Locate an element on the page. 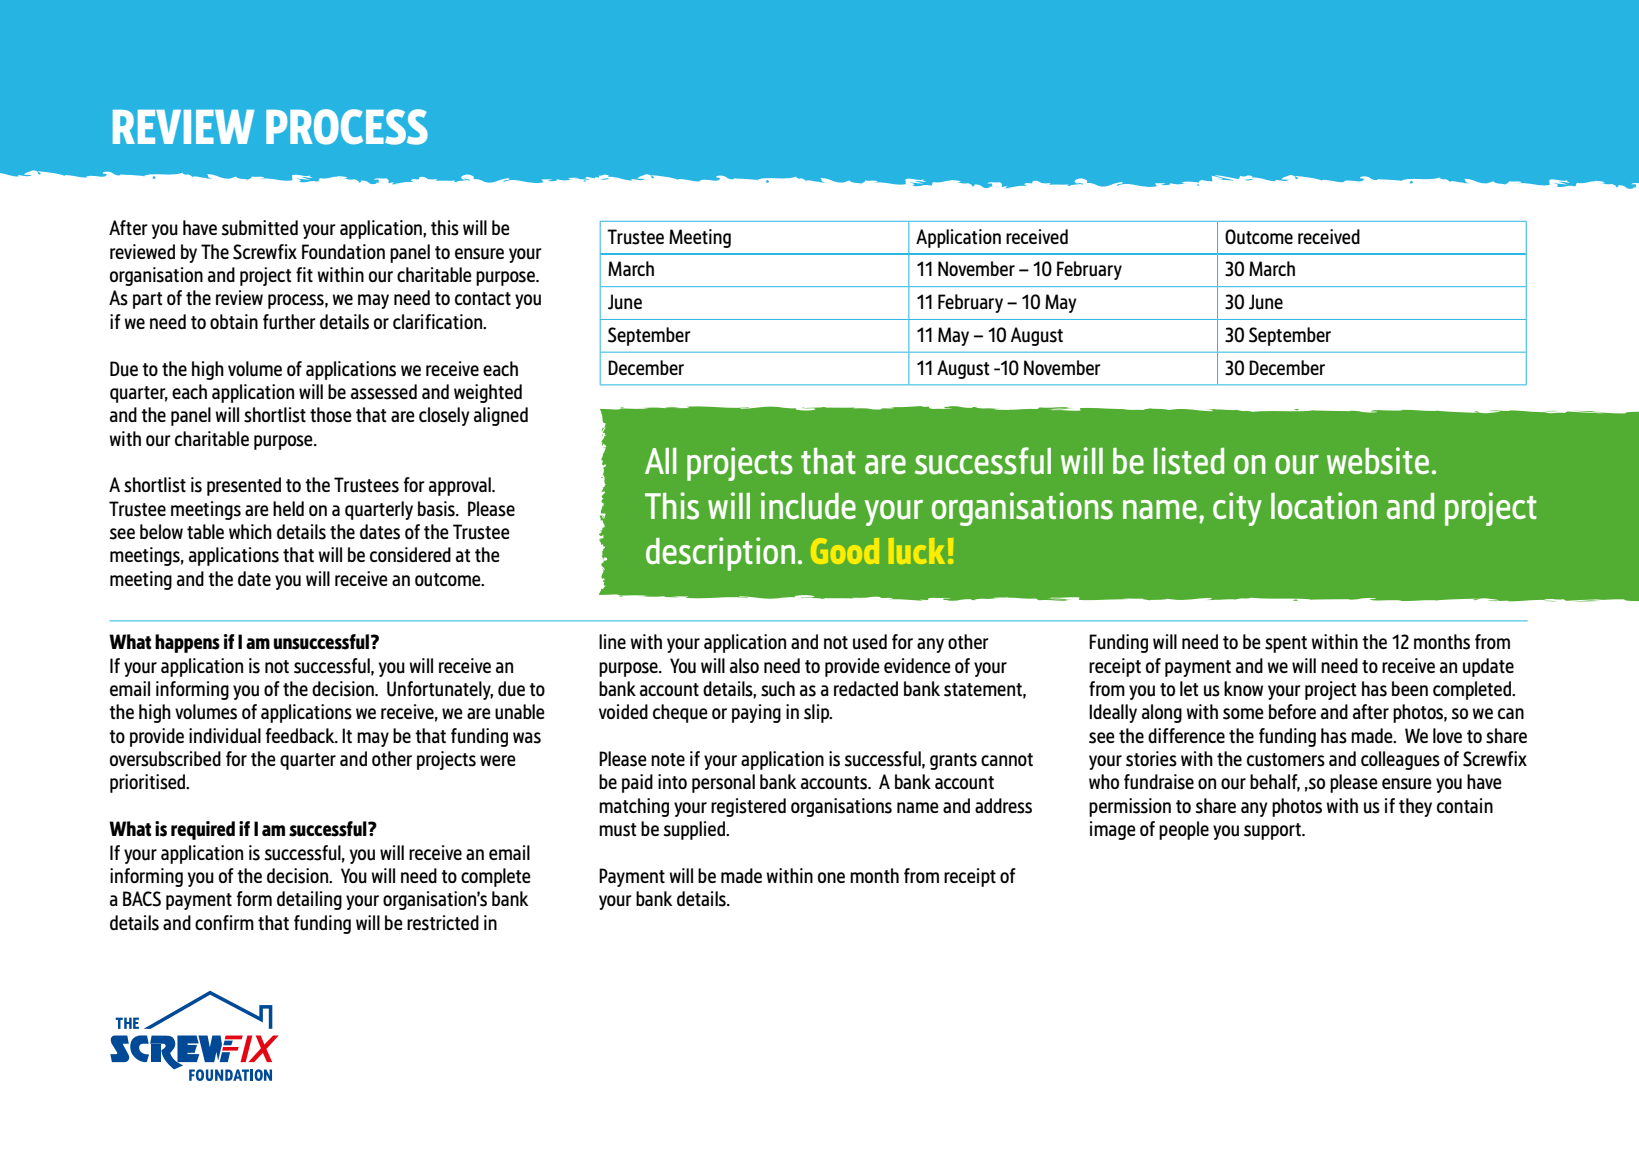 This document has height=1159, width=1639. contact is located at coordinates (483, 298).
